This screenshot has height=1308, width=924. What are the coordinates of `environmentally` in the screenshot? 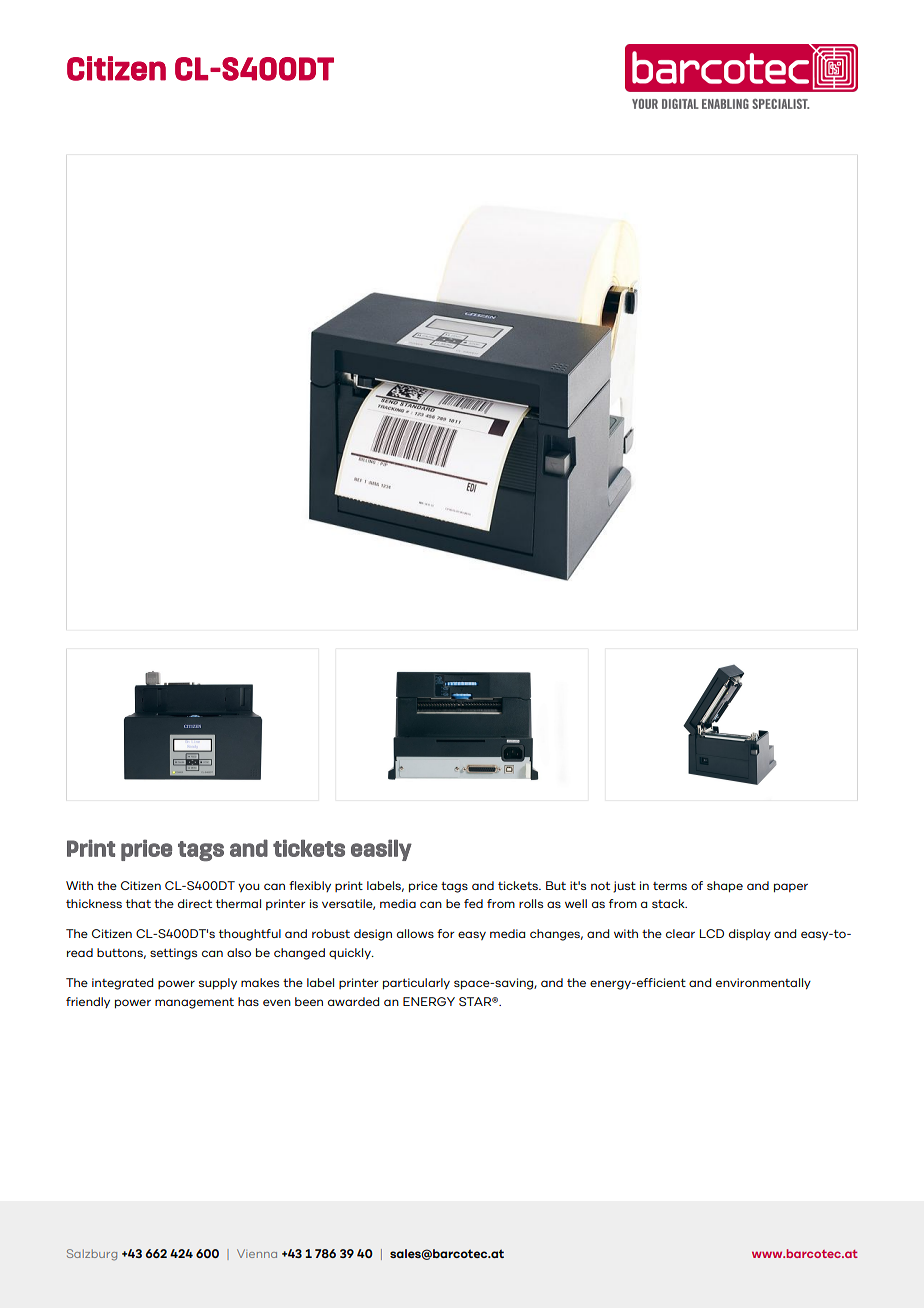 It's located at (763, 983).
